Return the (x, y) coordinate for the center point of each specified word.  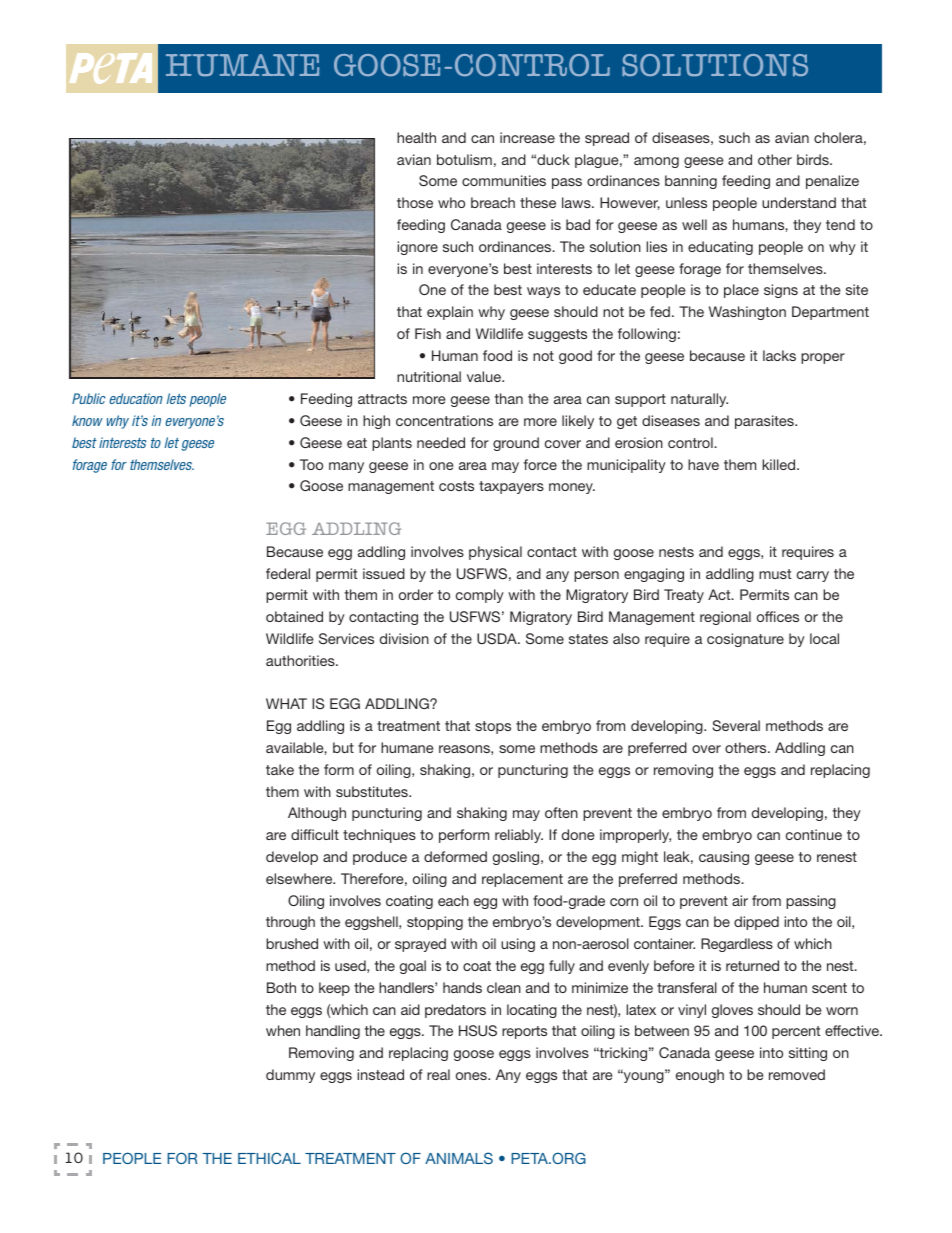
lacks (779, 355)
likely (578, 422)
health (416, 137)
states (588, 639)
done (578, 834)
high (376, 422)
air (740, 900)
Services (346, 638)
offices (778, 616)
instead (380, 1074)
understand (799, 202)
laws (577, 202)
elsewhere (300, 878)
